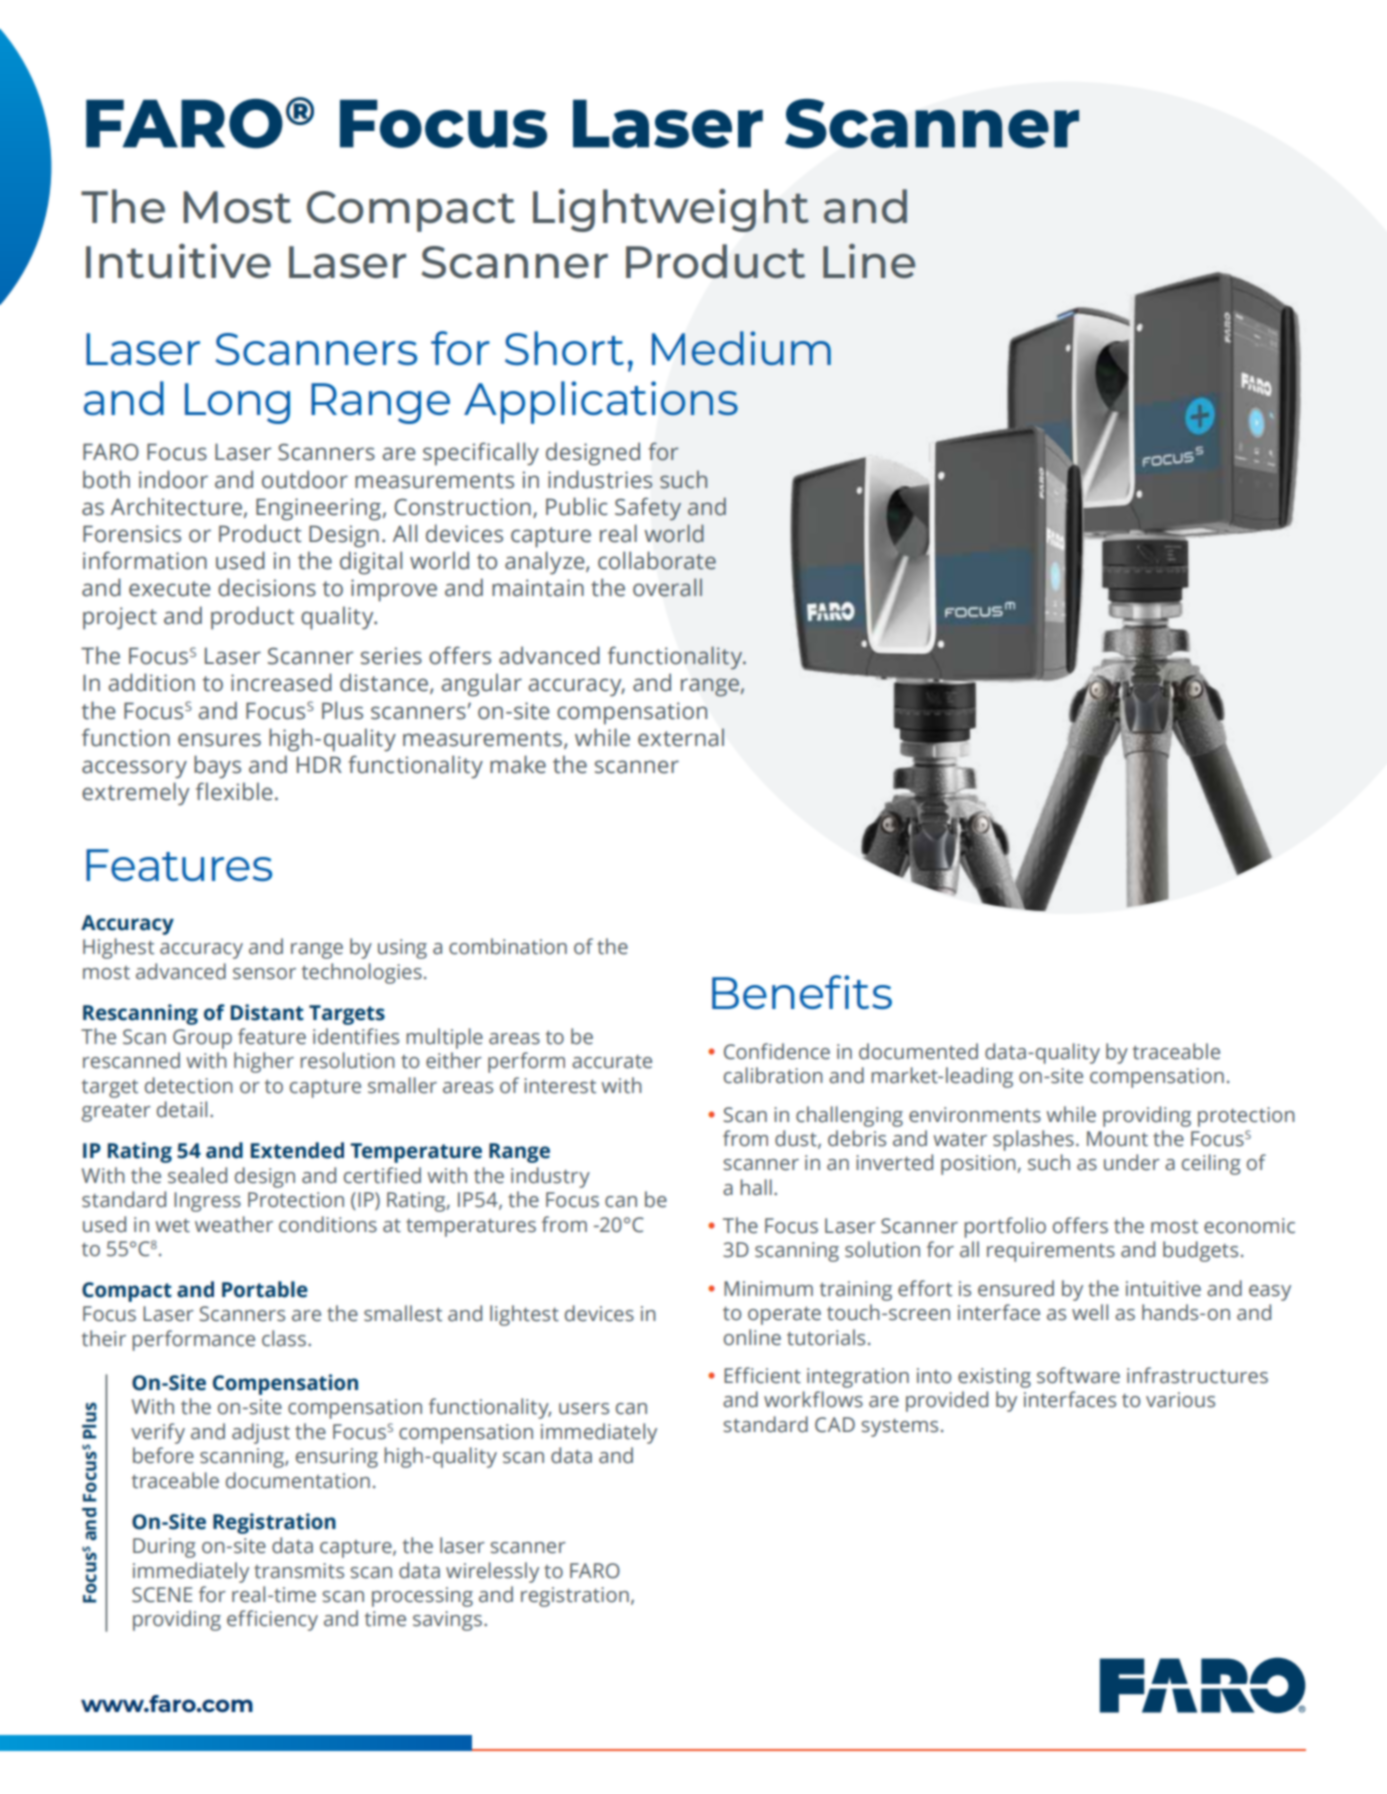  I want to click on Benefits, so click(802, 992).
